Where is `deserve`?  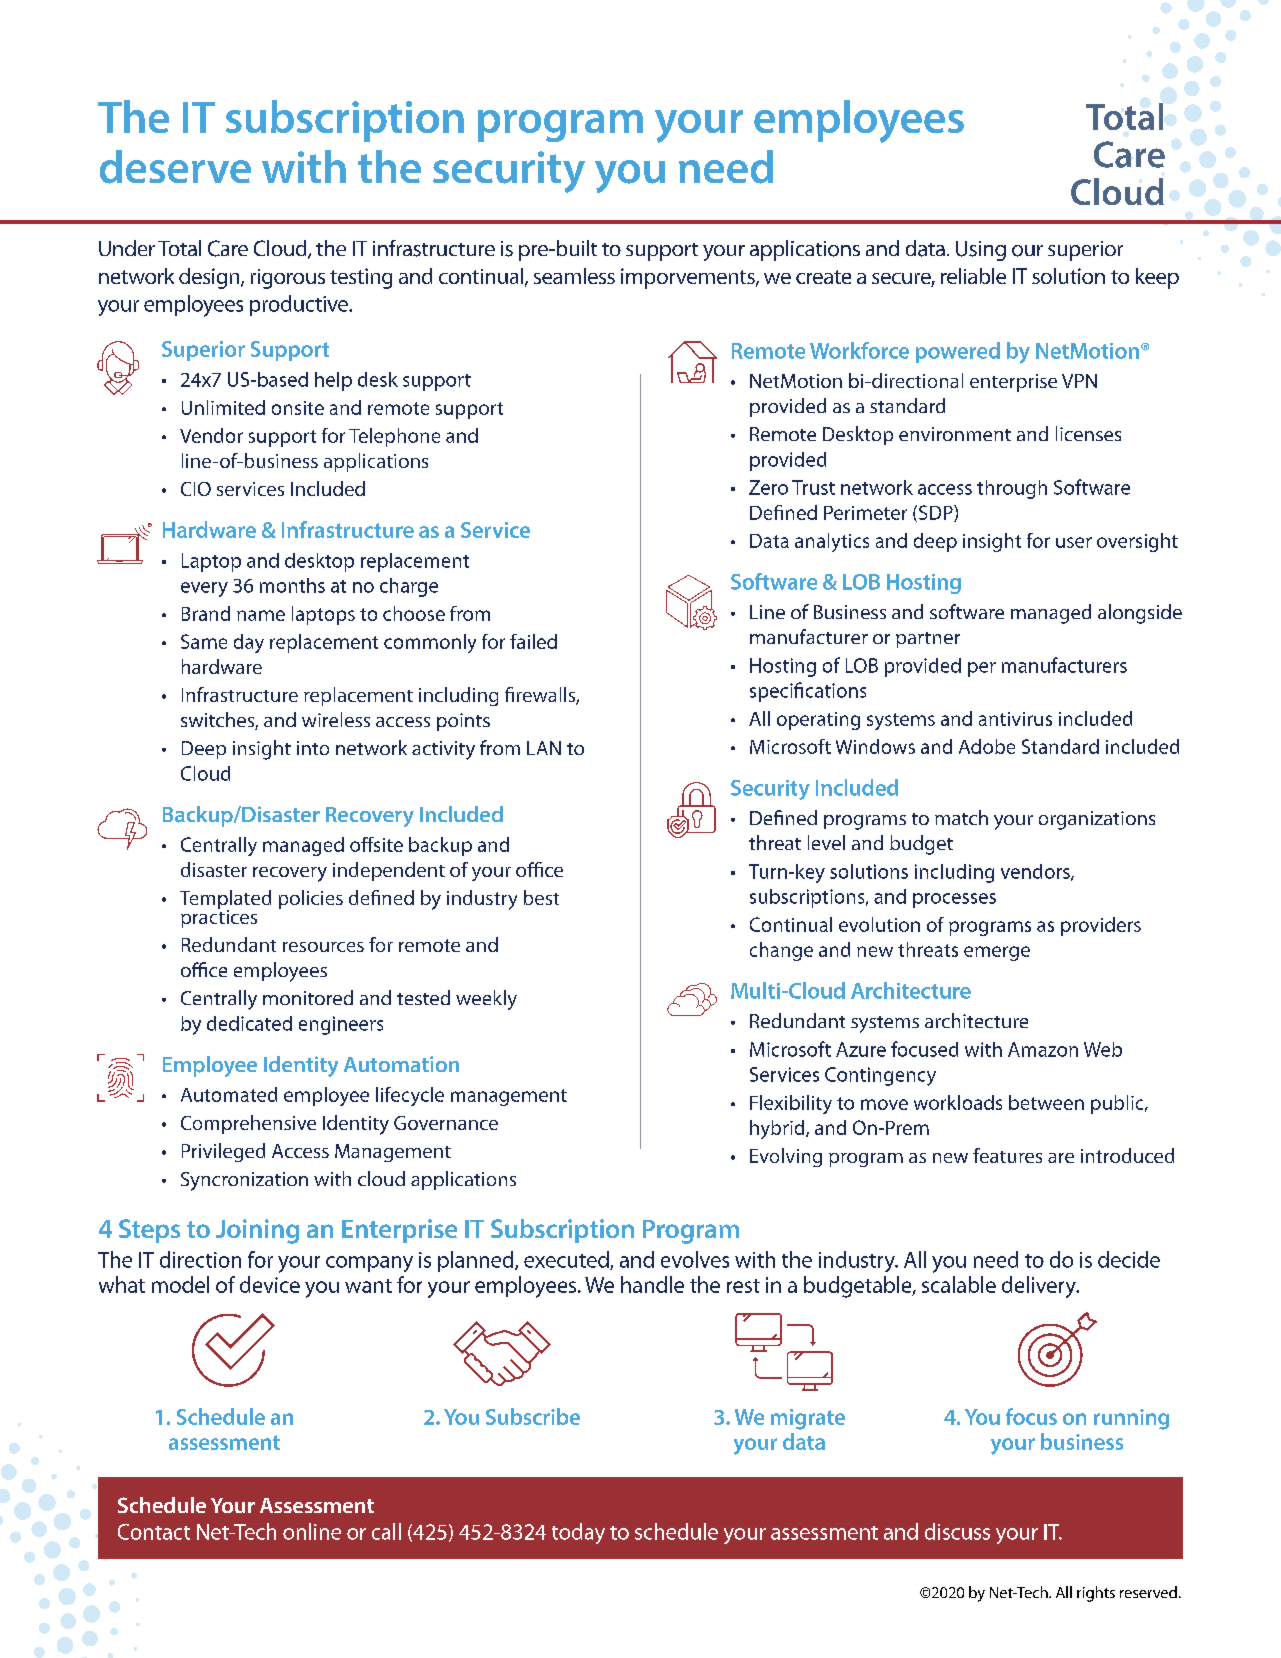
deserve is located at coordinates (175, 167).
